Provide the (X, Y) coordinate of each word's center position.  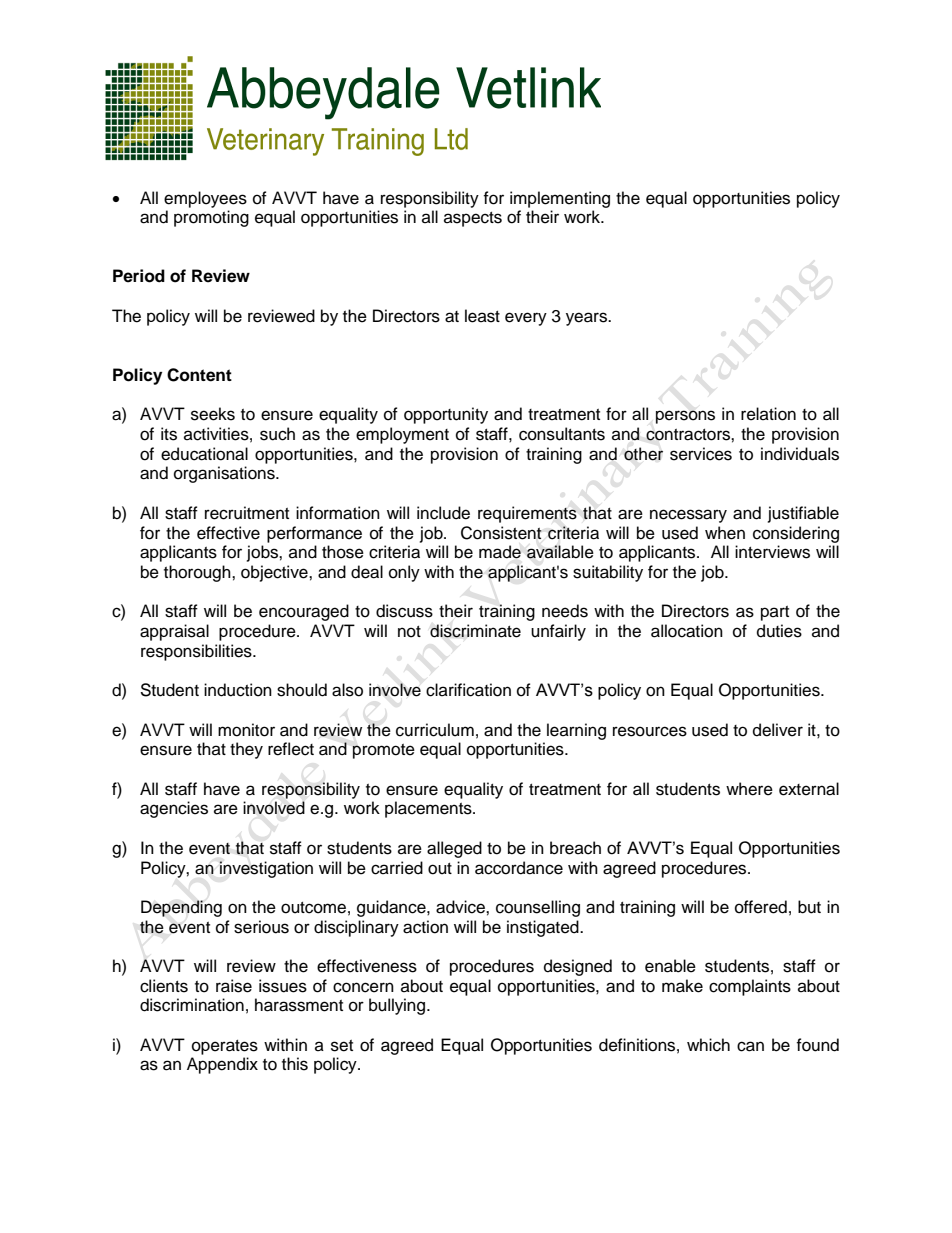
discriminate (475, 631)
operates (225, 1047)
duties (779, 631)
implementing (560, 199)
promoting (211, 218)
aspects (473, 219)
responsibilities (197, 652)
